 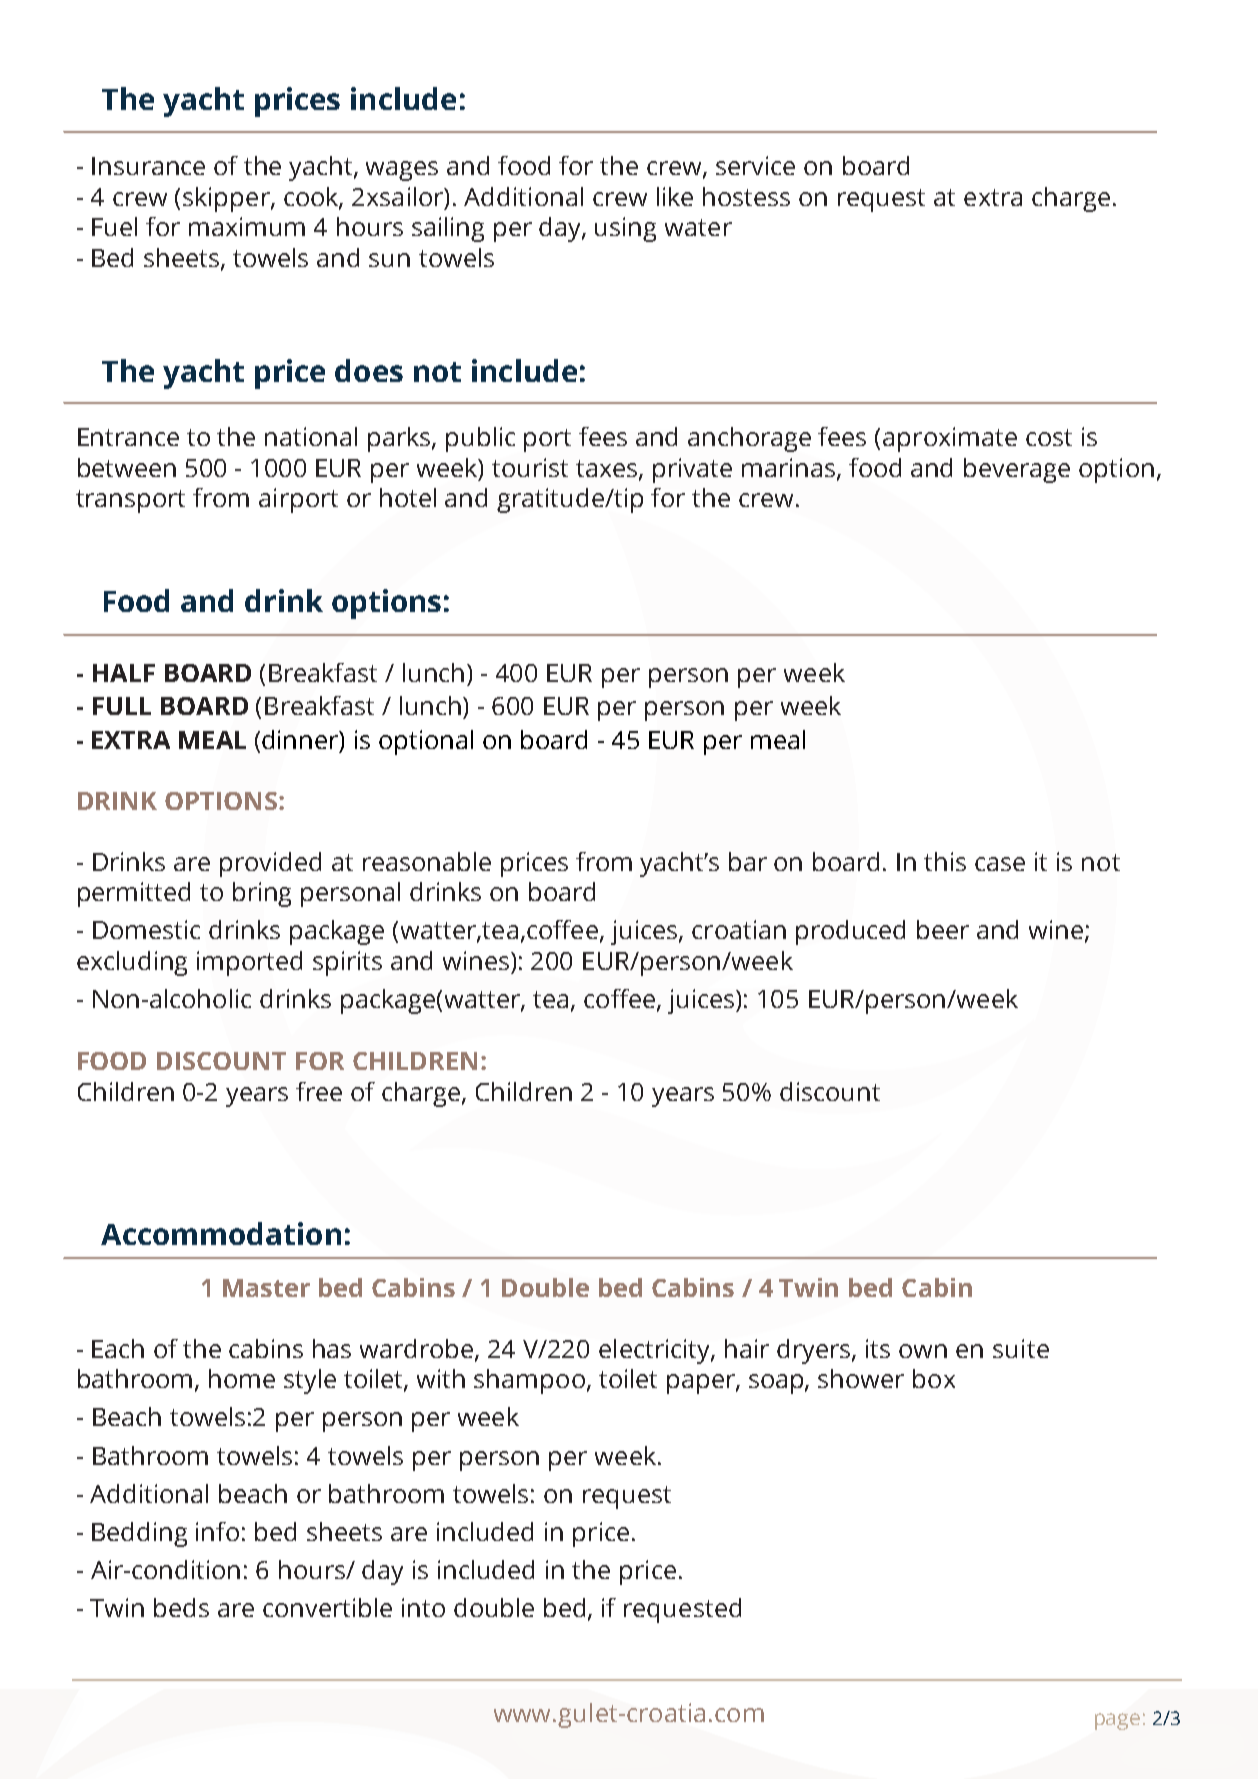 I want to click on FULL, so click(x=122, y=706).
